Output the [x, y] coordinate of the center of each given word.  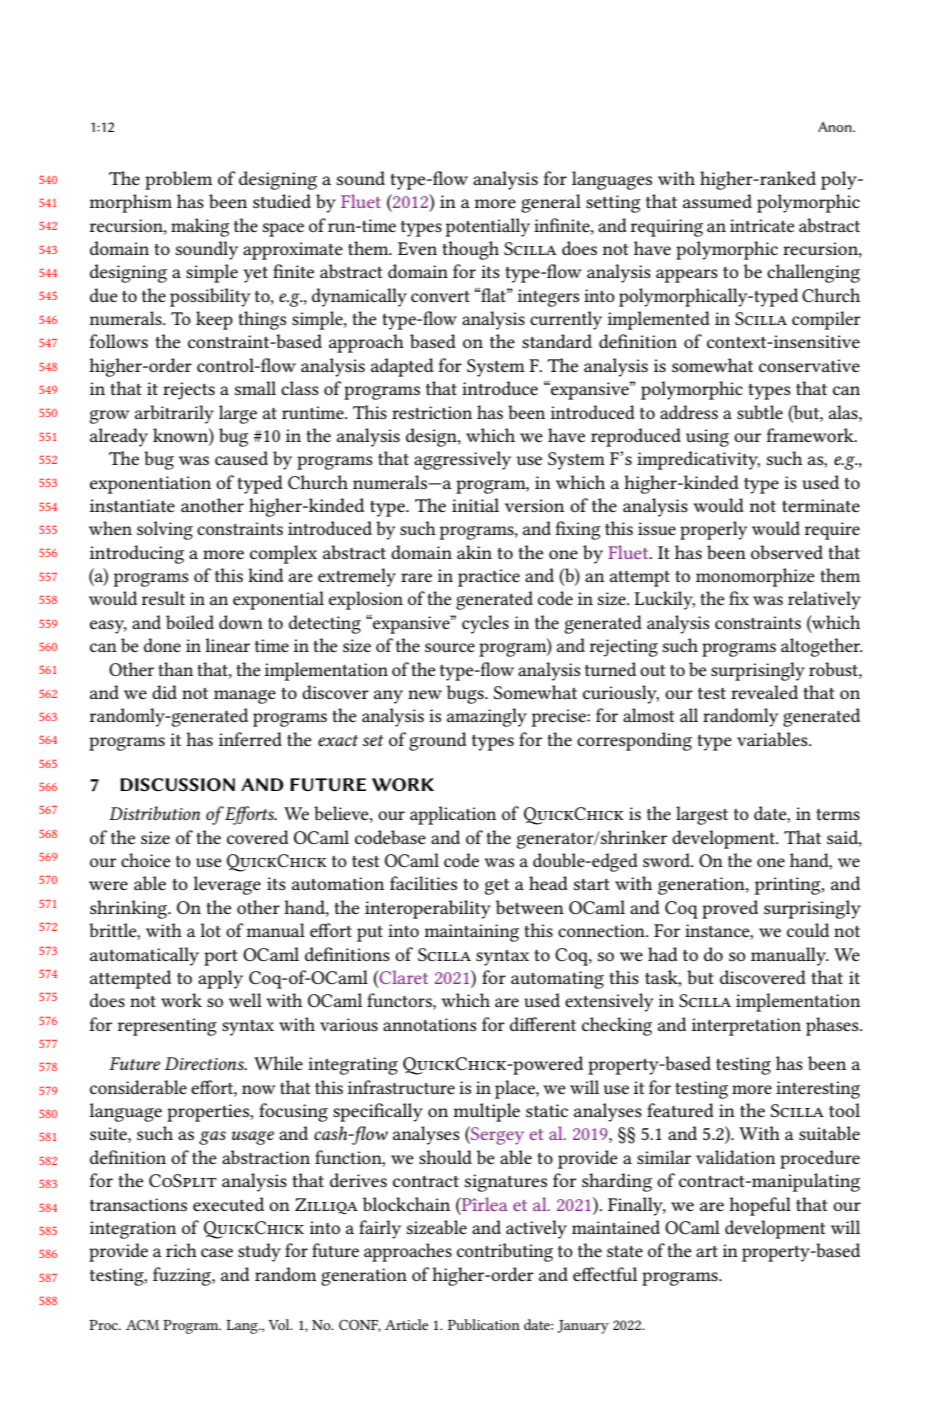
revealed [764, 692]
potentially [488, 227]
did [164, 692]
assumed [717, 201]
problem [178, 180]
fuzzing [183, 1276]
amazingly [487, 717]
